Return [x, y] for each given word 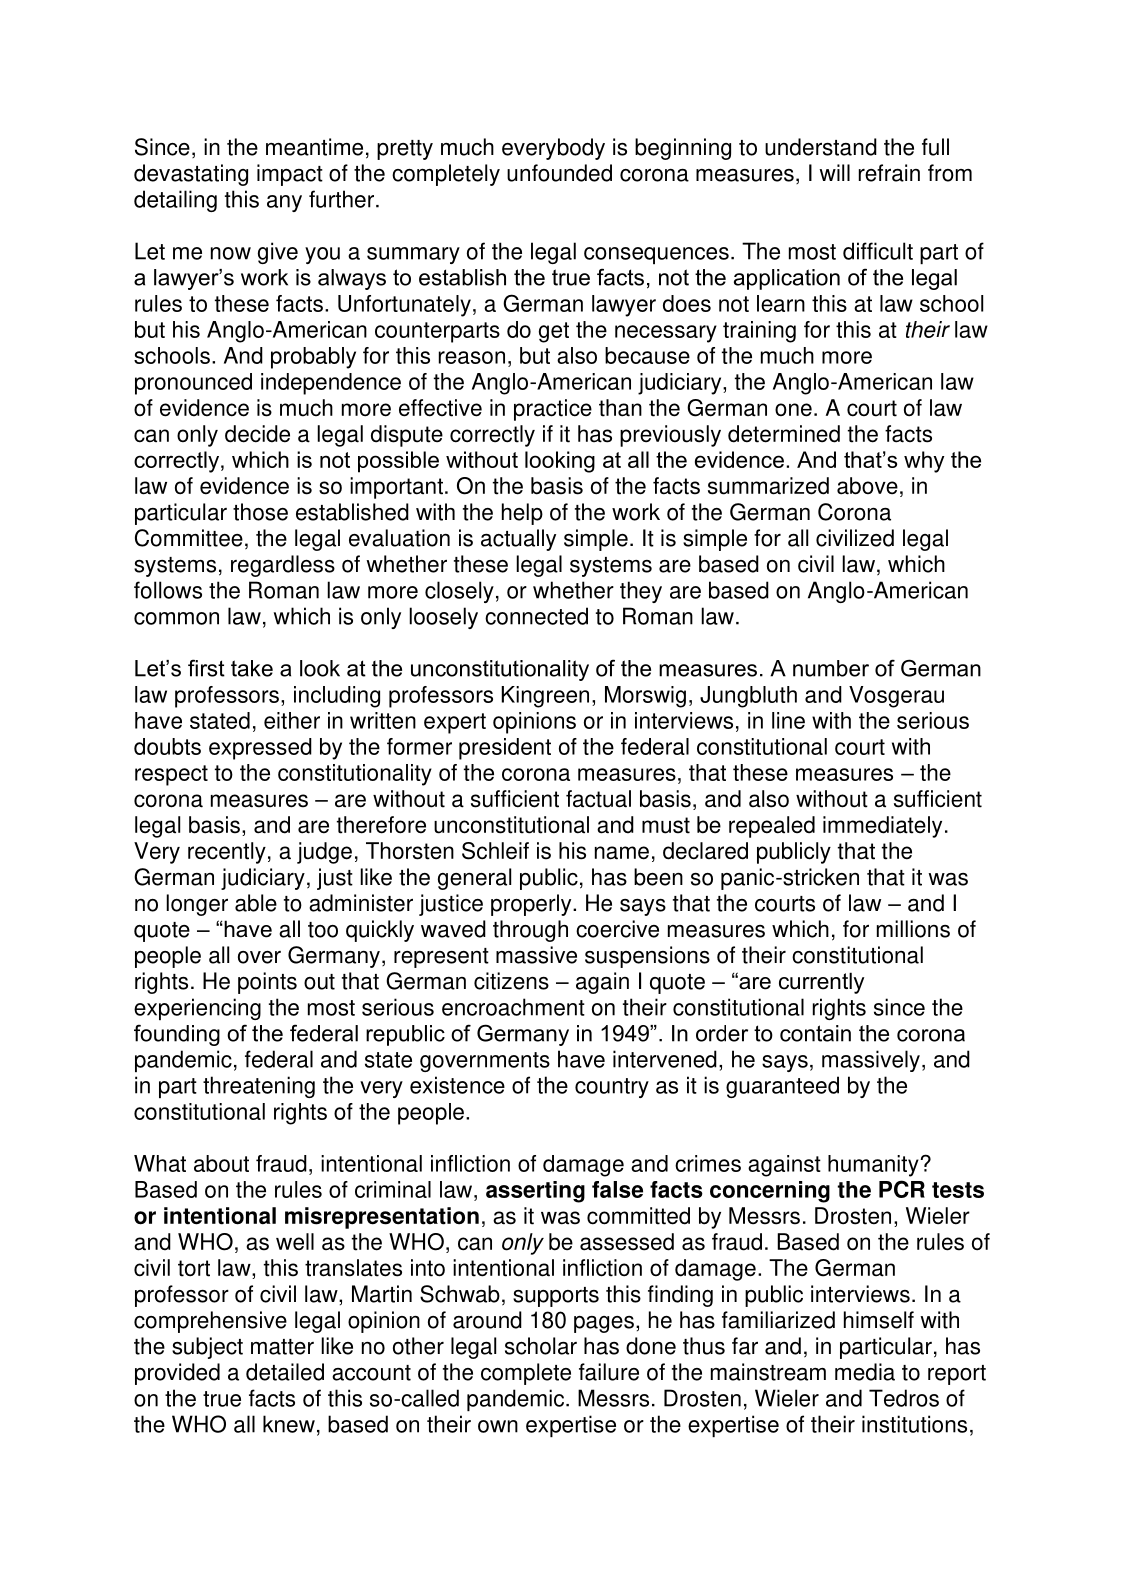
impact [290, 175]
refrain [889, 173]
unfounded [559, 173]
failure [609, 1372]
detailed [285, 1372]
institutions [914, 1424]
